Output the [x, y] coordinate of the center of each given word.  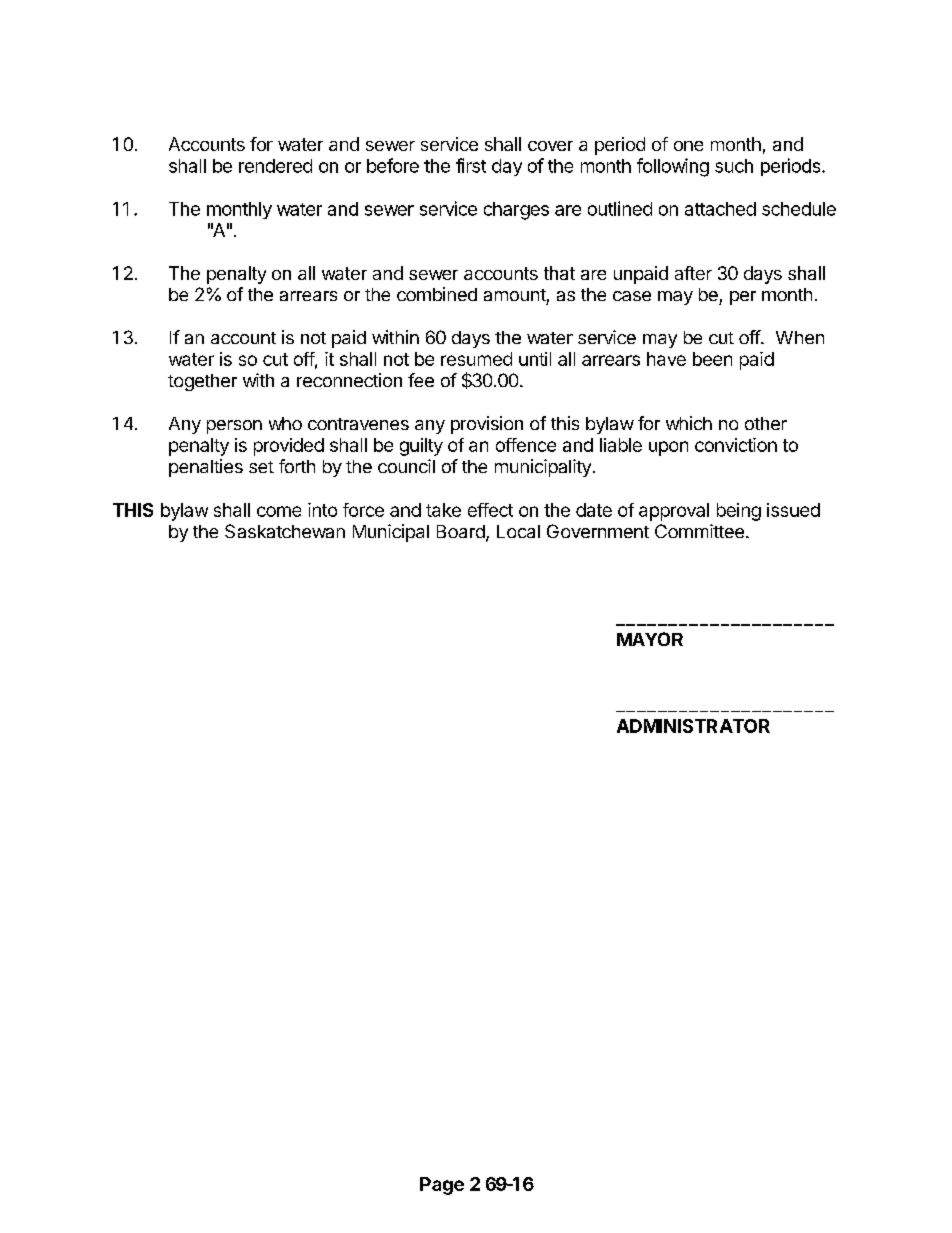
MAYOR [650, 639]
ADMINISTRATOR [693, 726]
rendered [275, 166]
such [734, 166]
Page [442, 1186]
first [471, 165]
